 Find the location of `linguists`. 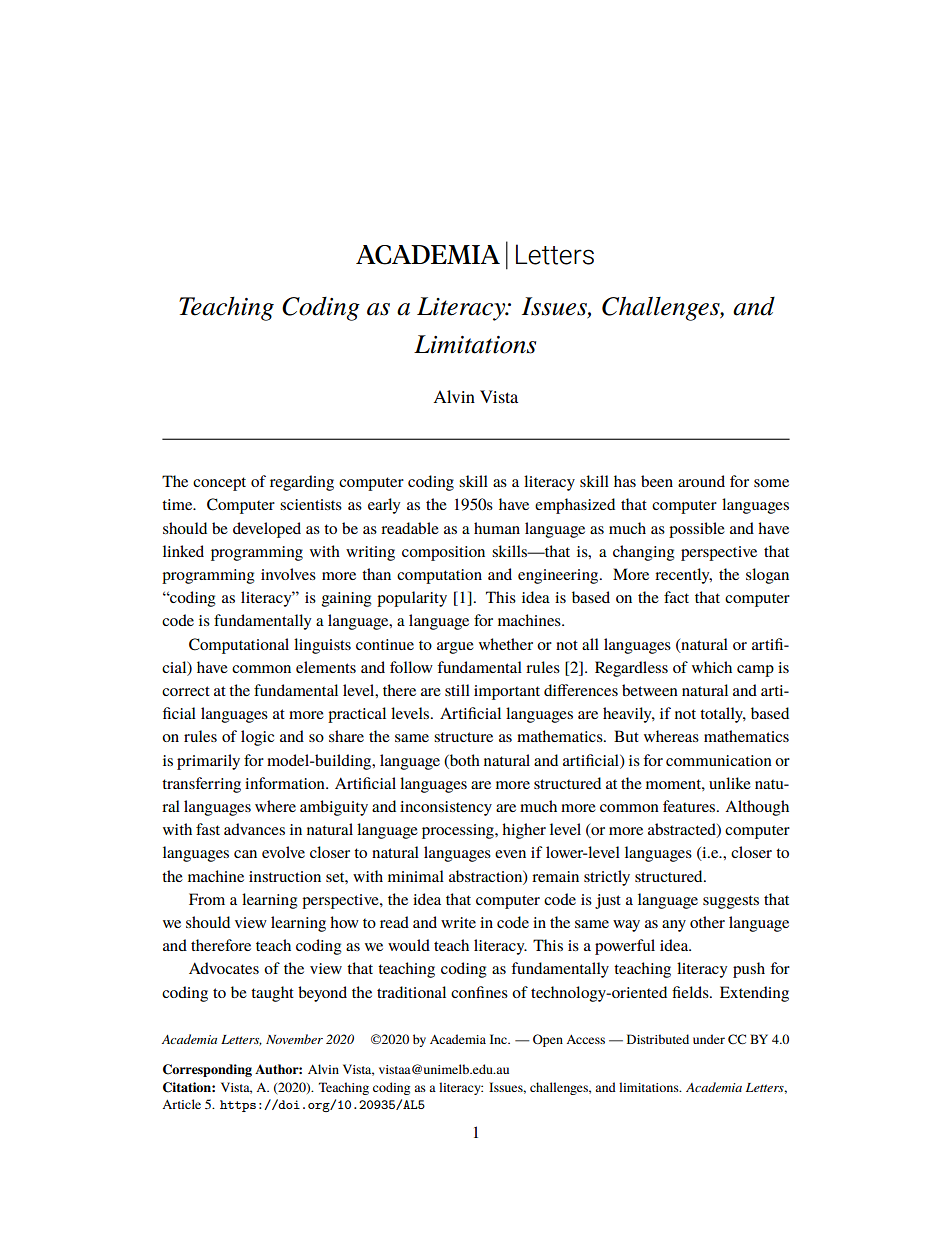

linguists is located at coordinates (322, 646).
